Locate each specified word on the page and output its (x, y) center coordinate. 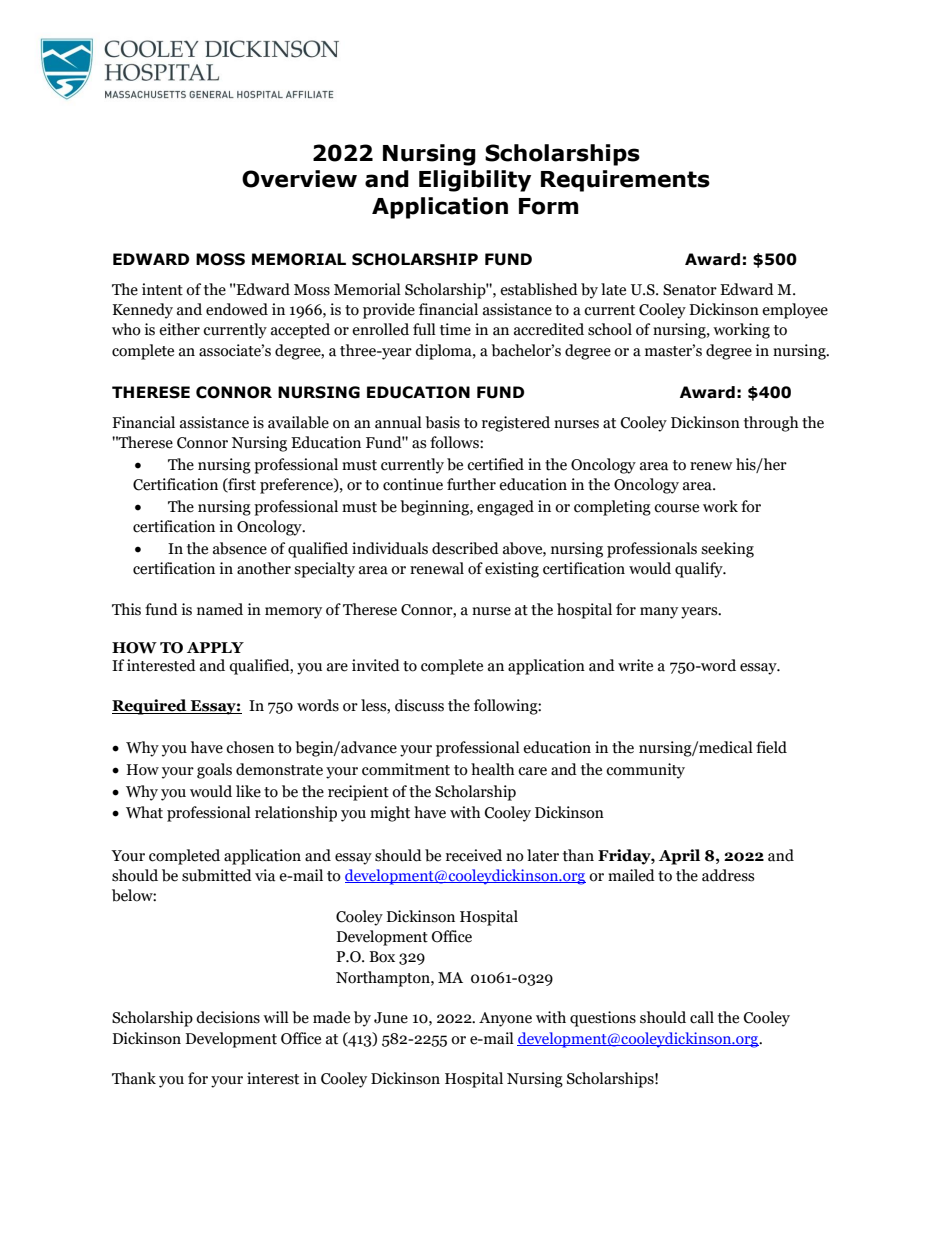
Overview (299, 179)
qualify (700, 570)
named (220, 609)
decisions (228, 1017)
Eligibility (475, 181)
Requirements (625, 181)
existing (512, 570)
